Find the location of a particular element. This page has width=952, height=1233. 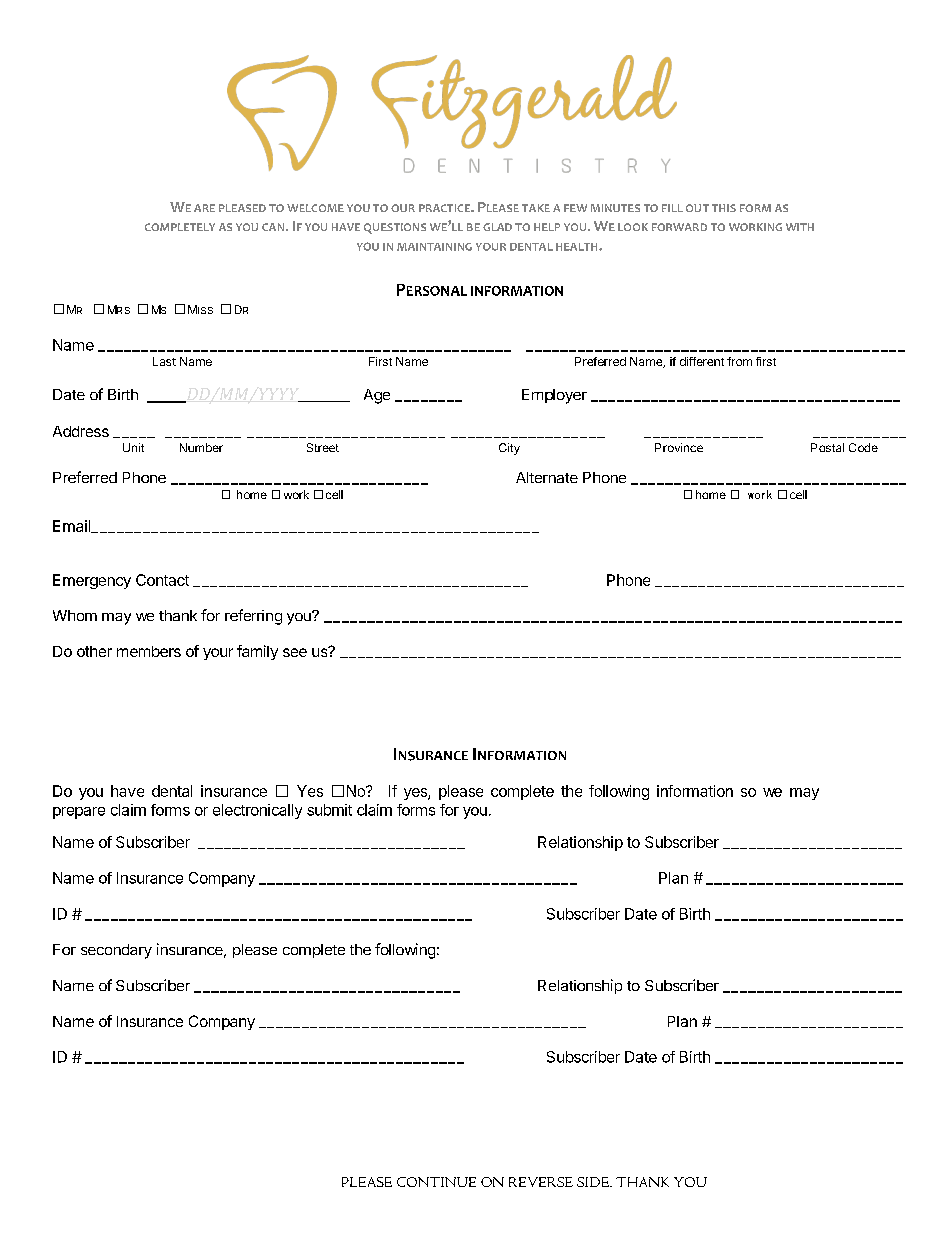

Postal is located at coordinates (827, 447).
